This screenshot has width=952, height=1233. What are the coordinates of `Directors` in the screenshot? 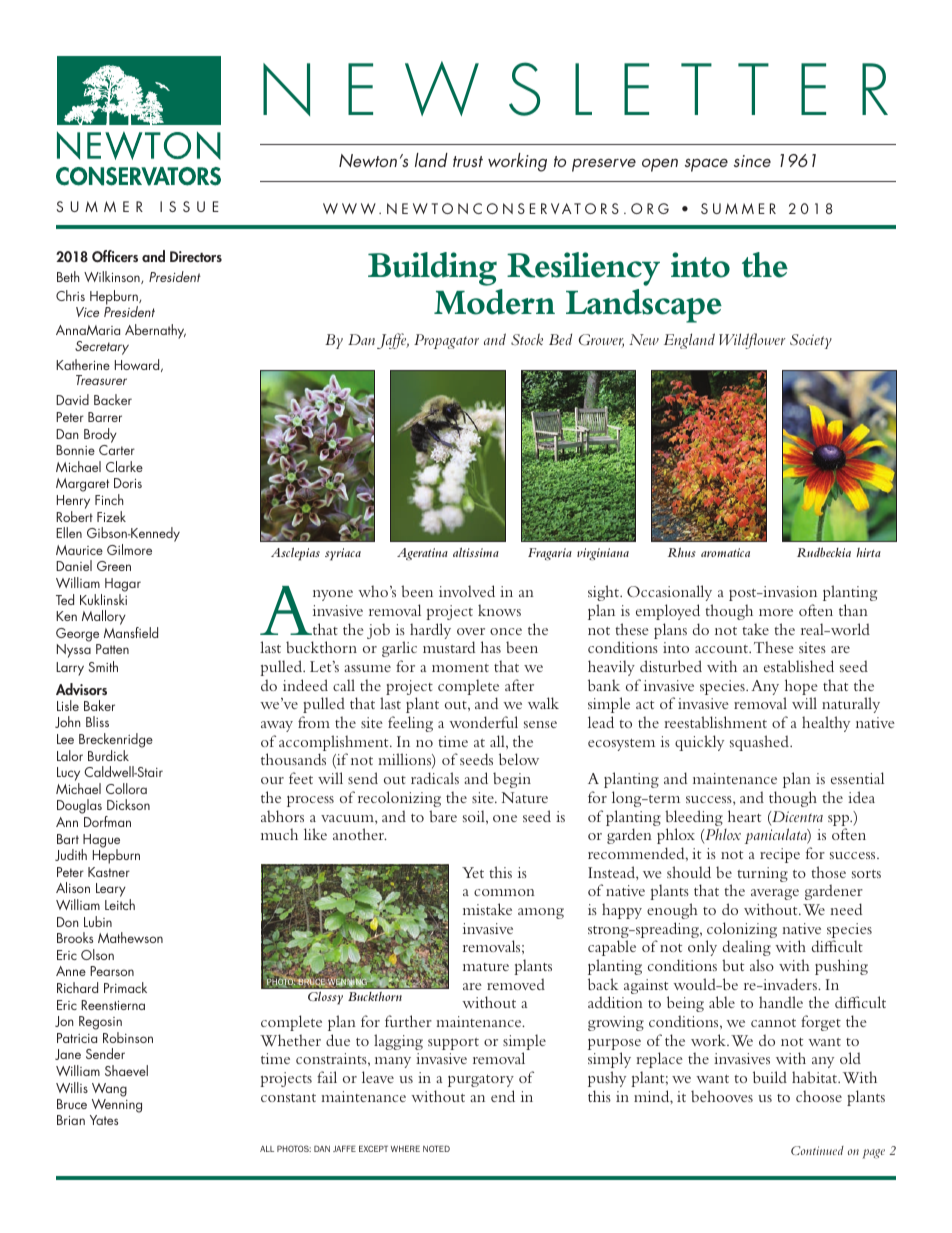 It's located at (196, 256).
